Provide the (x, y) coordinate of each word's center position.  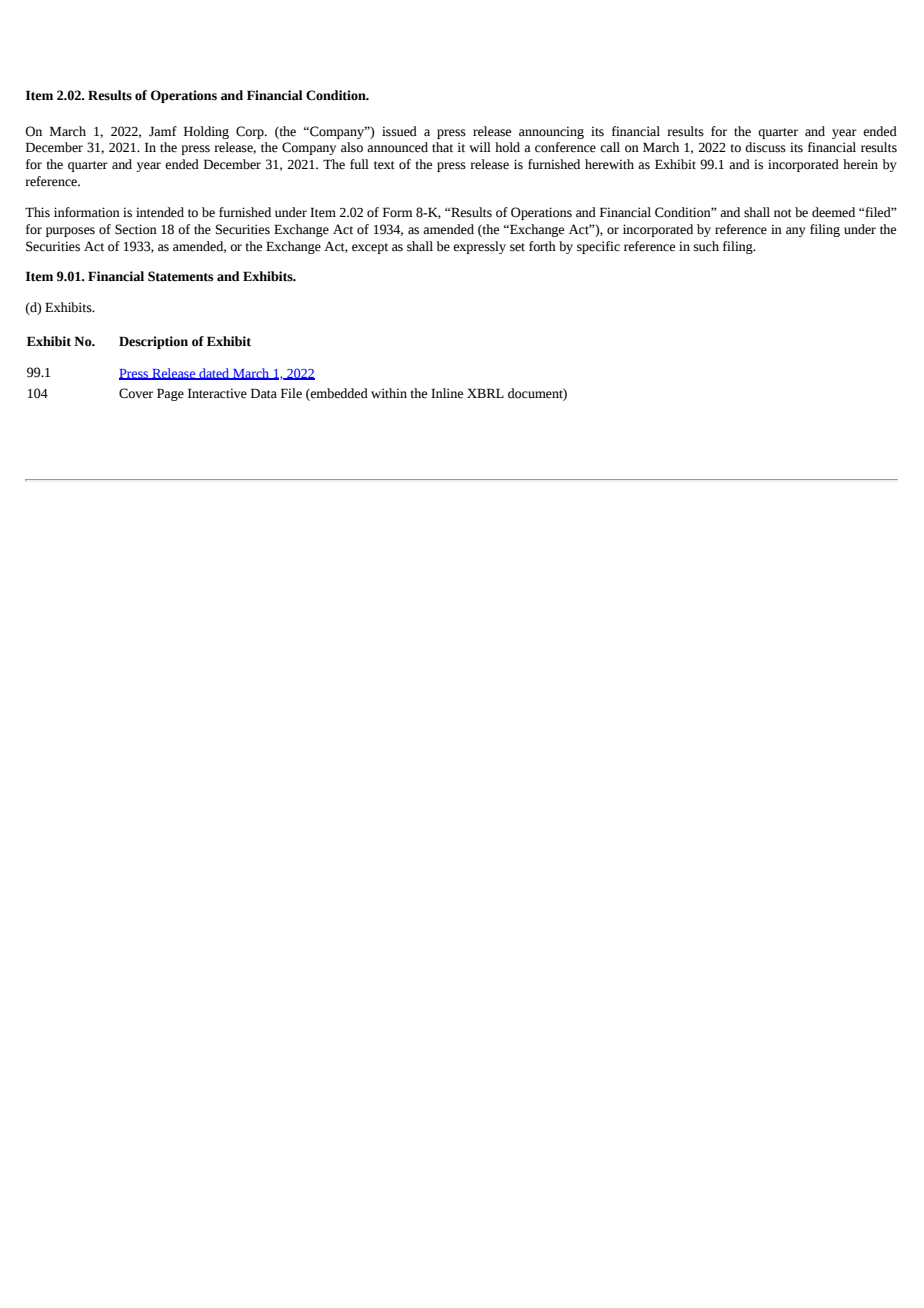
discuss (765, 147)
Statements (180, 276)
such (706, 246)
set (517, 247)
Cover (136, 393)
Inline (447, 393)
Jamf (163, 131)
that (442, 147)
